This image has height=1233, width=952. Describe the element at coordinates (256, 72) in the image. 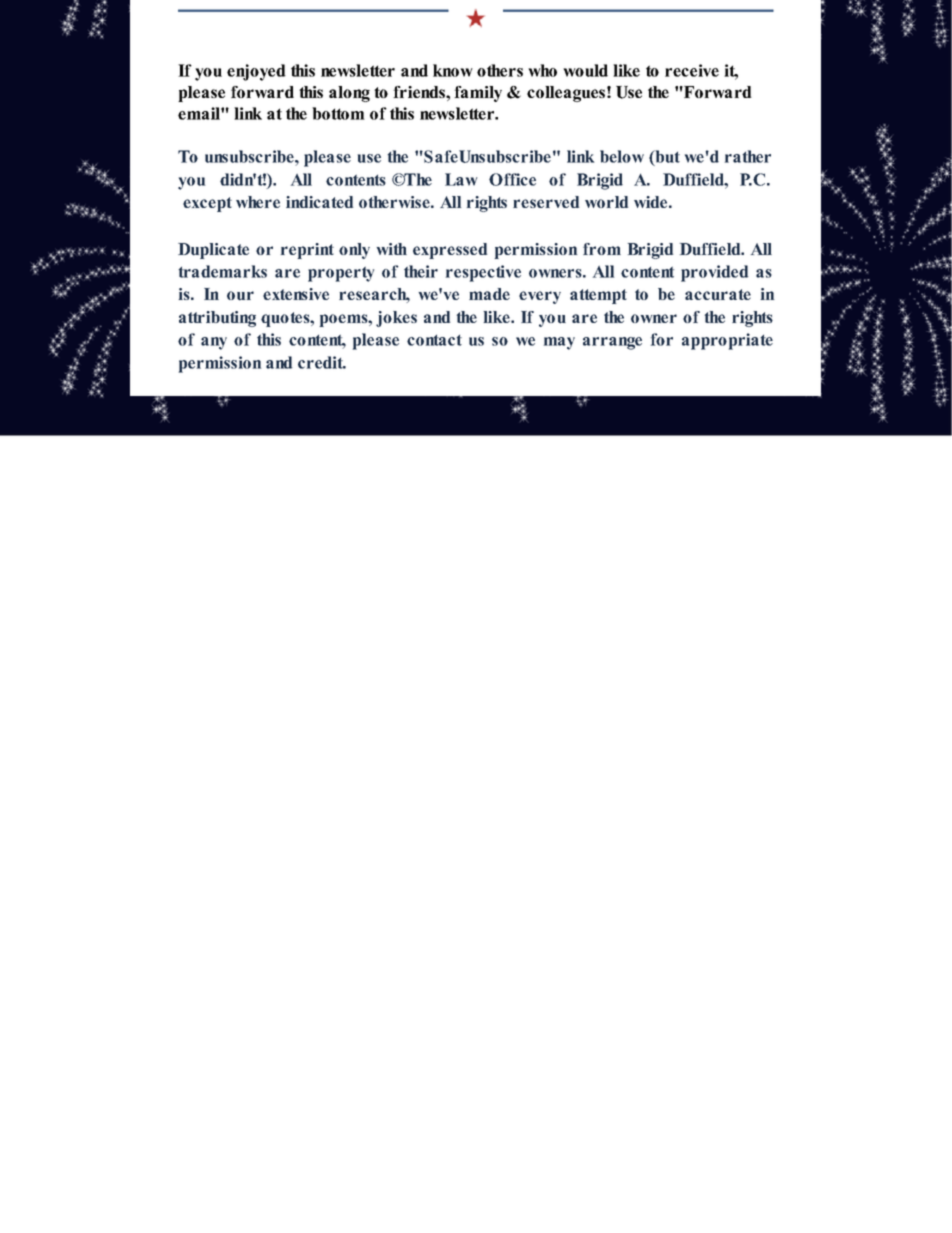

I see `enjoyed` at that location.
